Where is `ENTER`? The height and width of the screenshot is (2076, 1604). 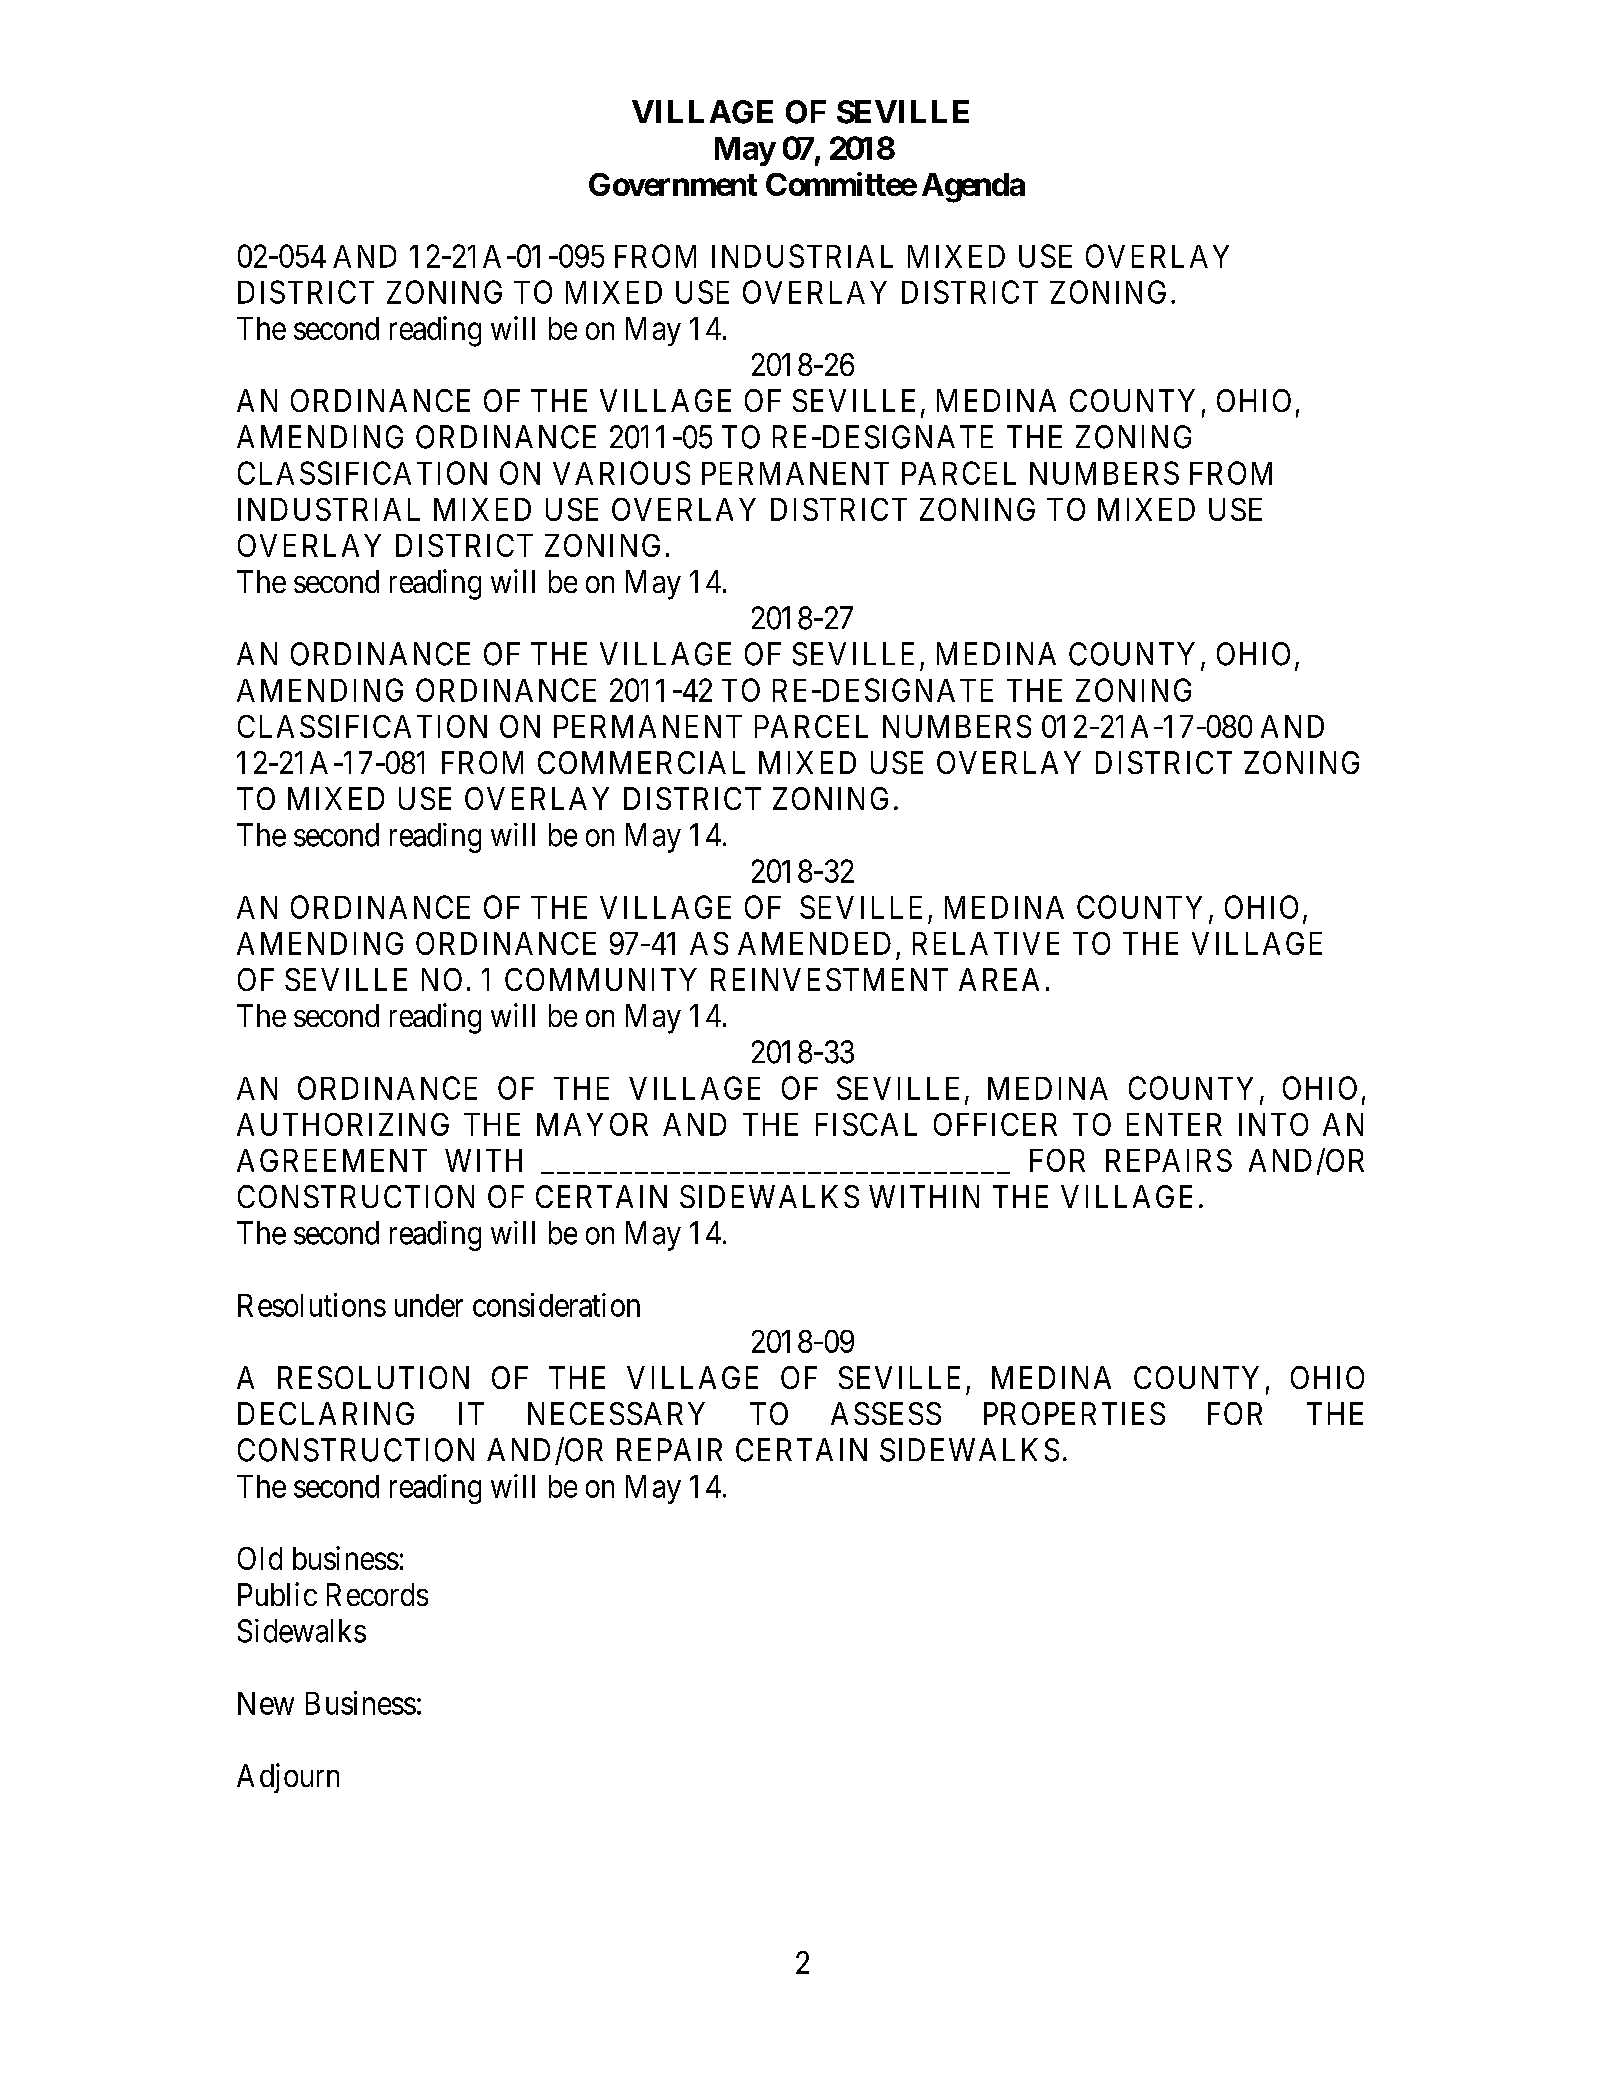
ENTER is located at coordinates (1174, 1124).
